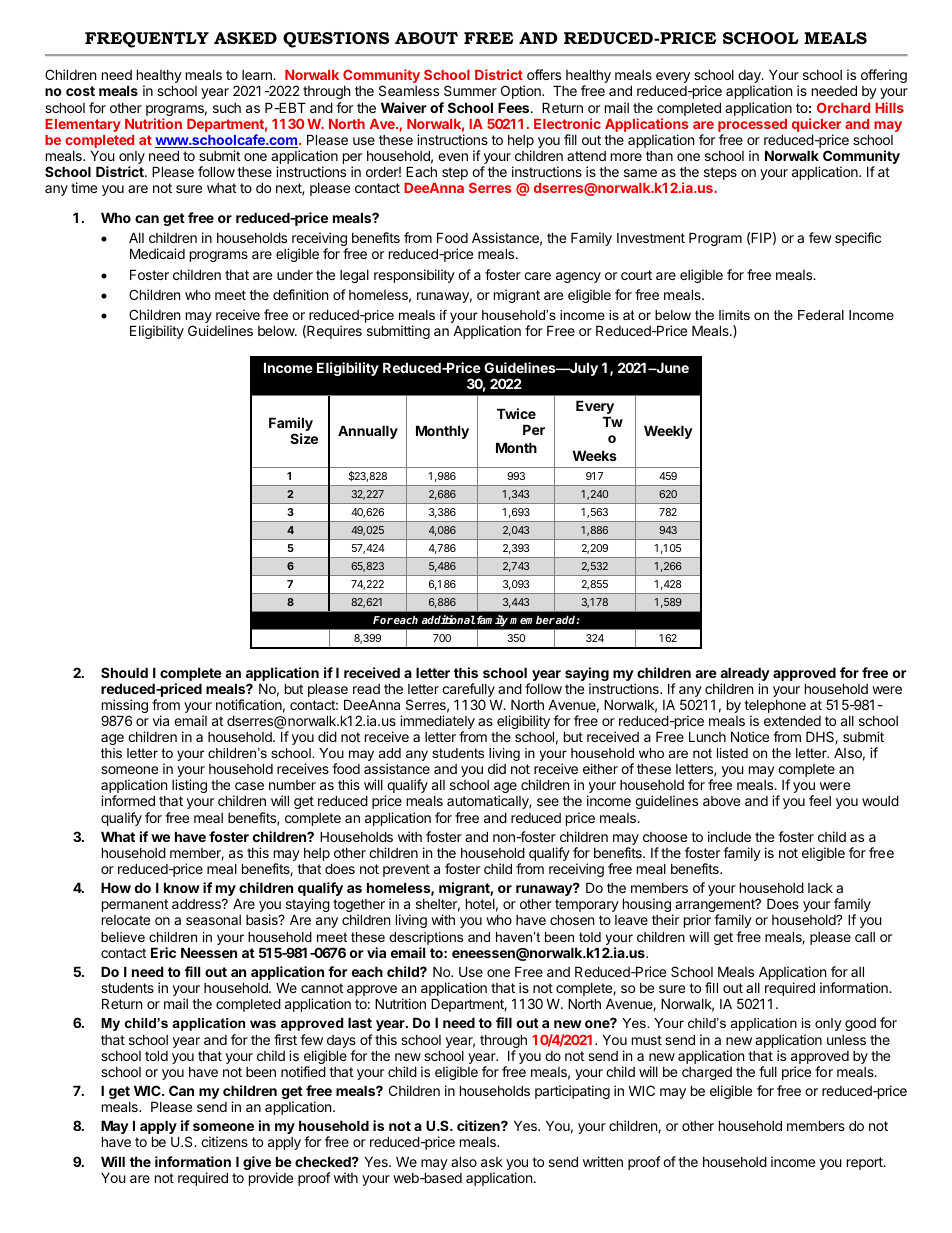 This page has width=952, height=1233. I want to click on Size, so click(304, 438).
